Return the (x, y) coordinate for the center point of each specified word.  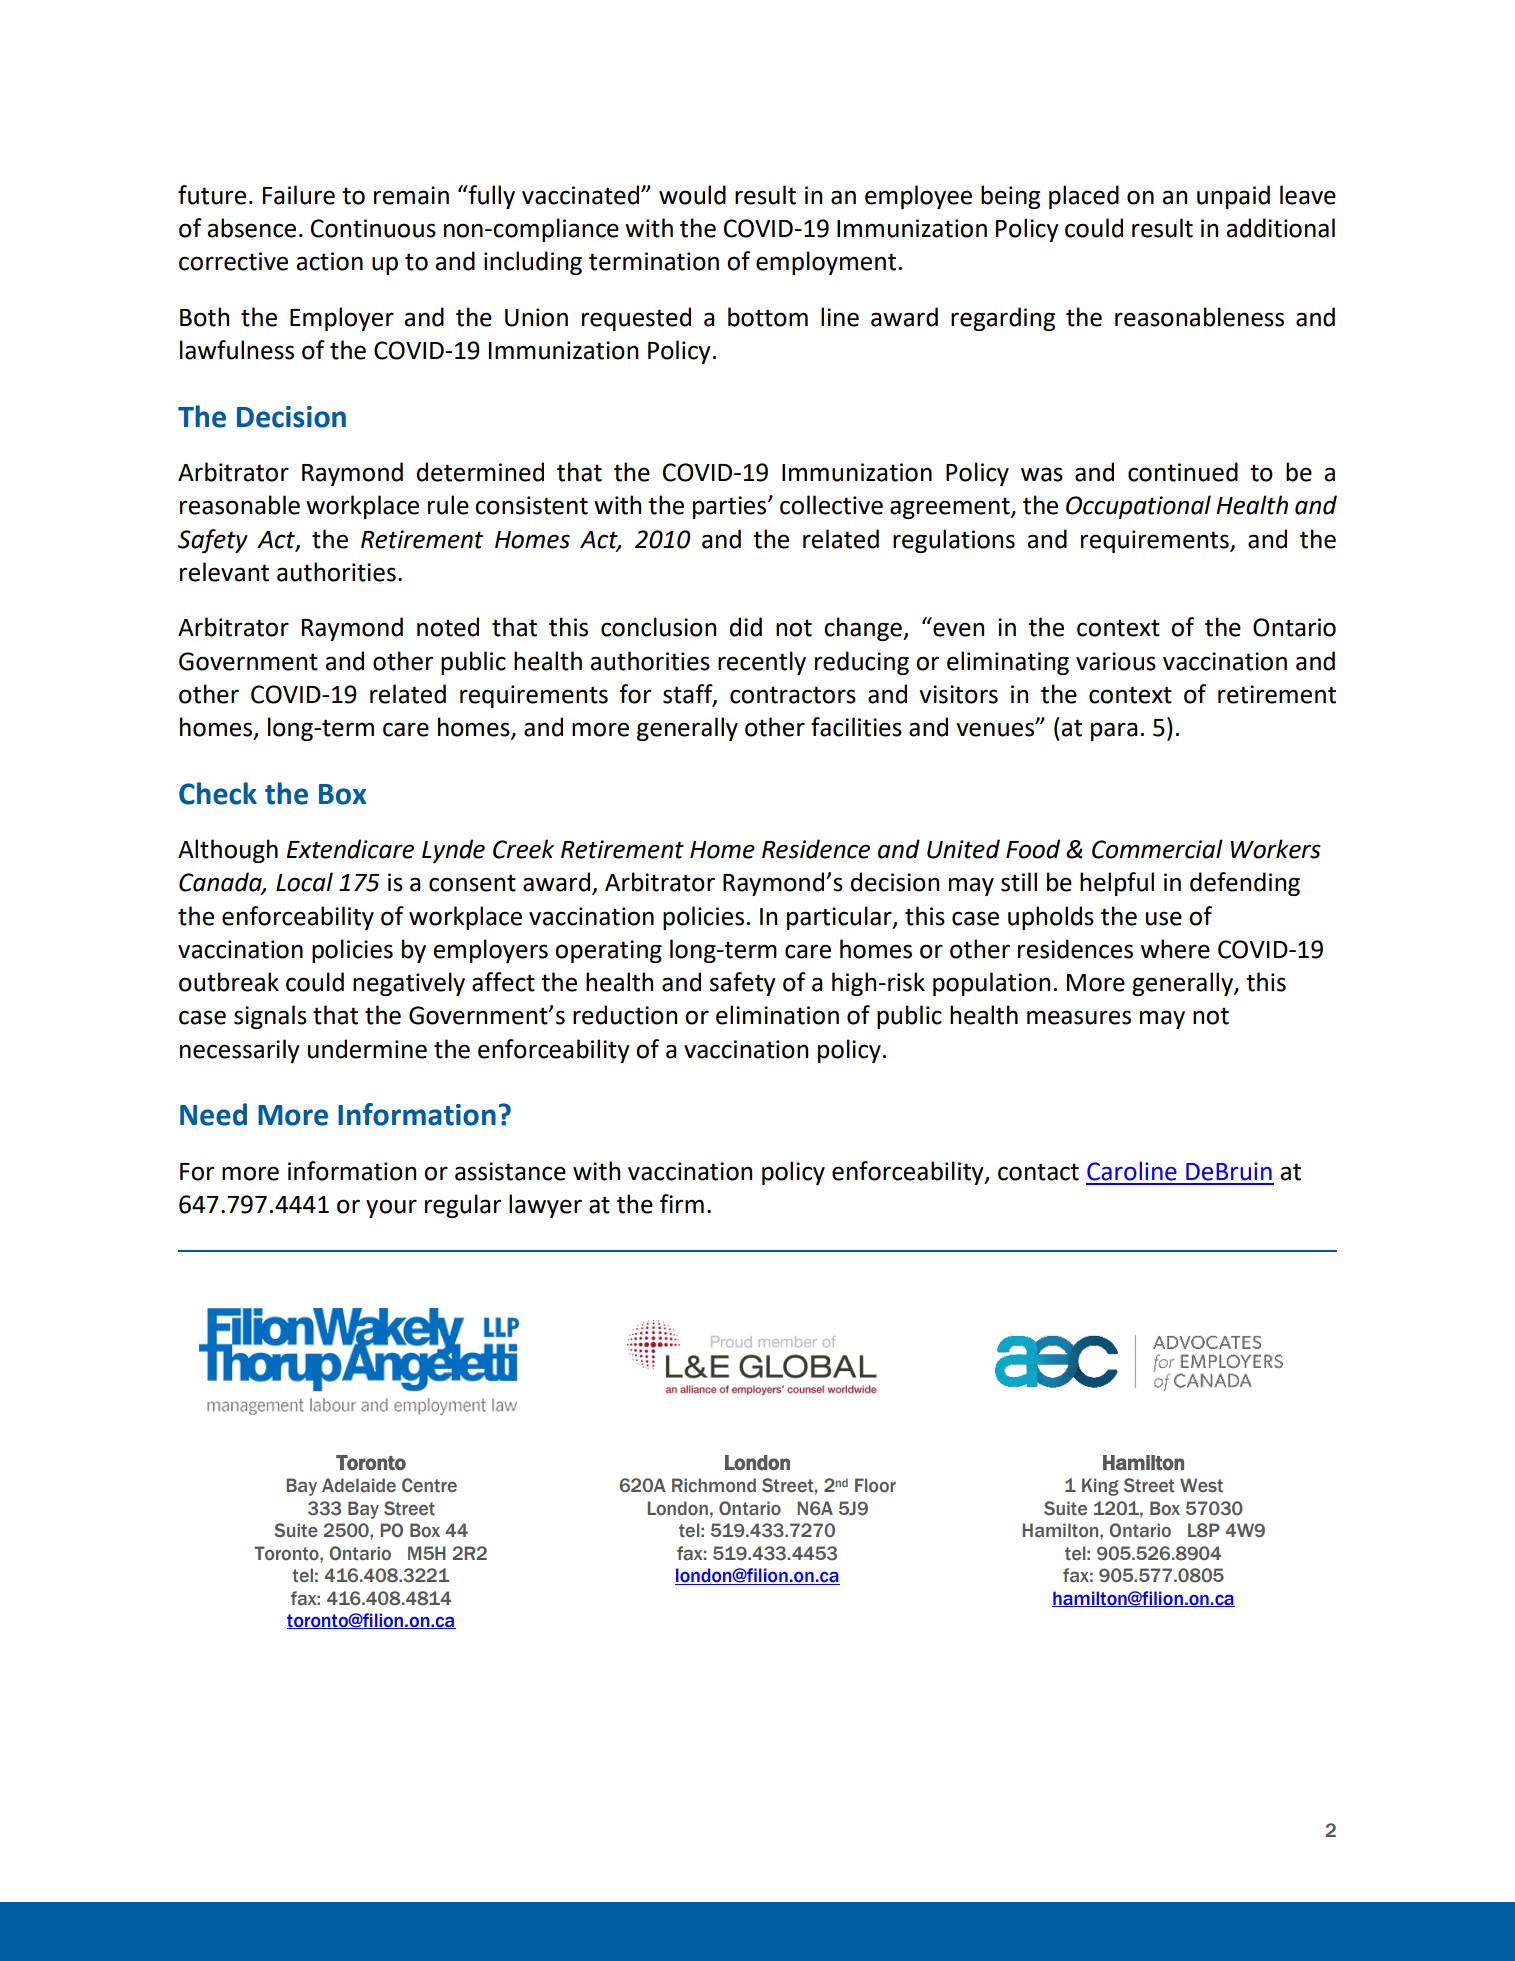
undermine (367, 1049)
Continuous (373, 228)
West (1201, 1485)
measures (1079, 1017)
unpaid (1233, 197)
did (746, 627)
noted (448, 627)
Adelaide (359, 1485)
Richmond (714, 1485)
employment (826, 263)
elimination (777, 1015)
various (1116, 661)
